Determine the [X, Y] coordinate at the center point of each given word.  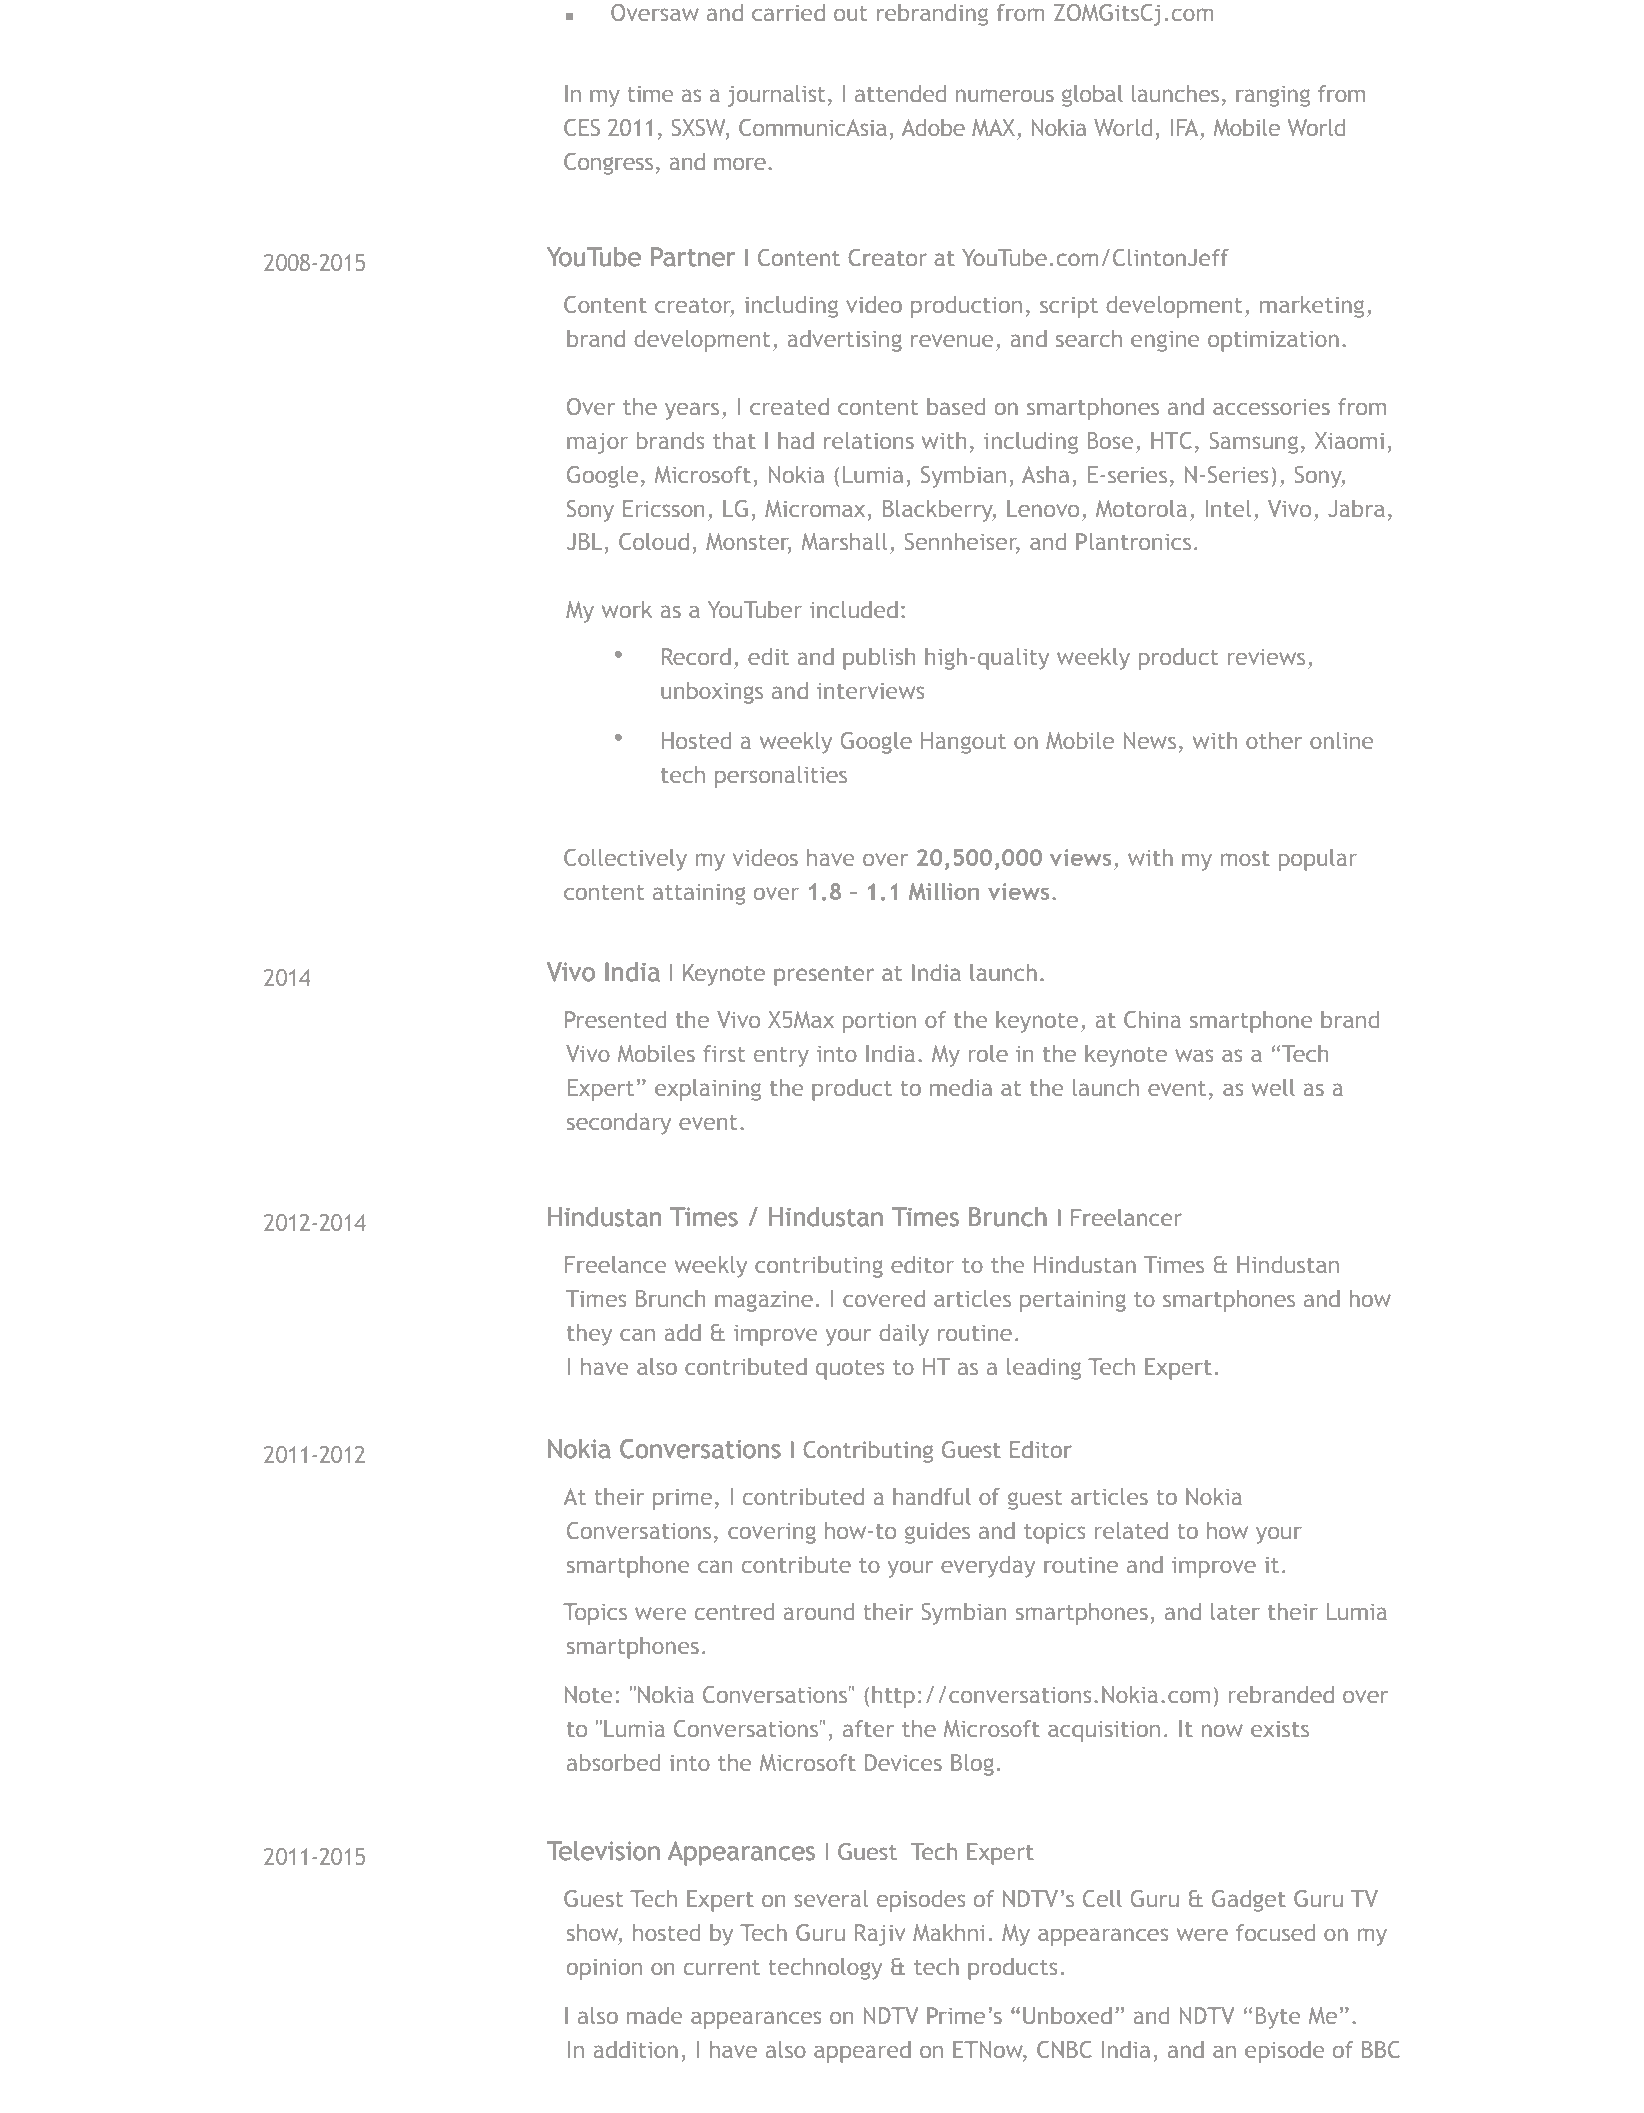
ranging [1273, 96]
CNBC [1064, 2049]
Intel [1228, 508]
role [988, 1053]
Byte [1278, 2018]
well [1273, 1087]
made [654, 2015]
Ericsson [663, 508]
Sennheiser [962, 543]
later [1235, 1611]
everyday [988, 1567]
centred [734, 1611]
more [740, 163]
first [724, 1053]
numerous [1005, 95]
